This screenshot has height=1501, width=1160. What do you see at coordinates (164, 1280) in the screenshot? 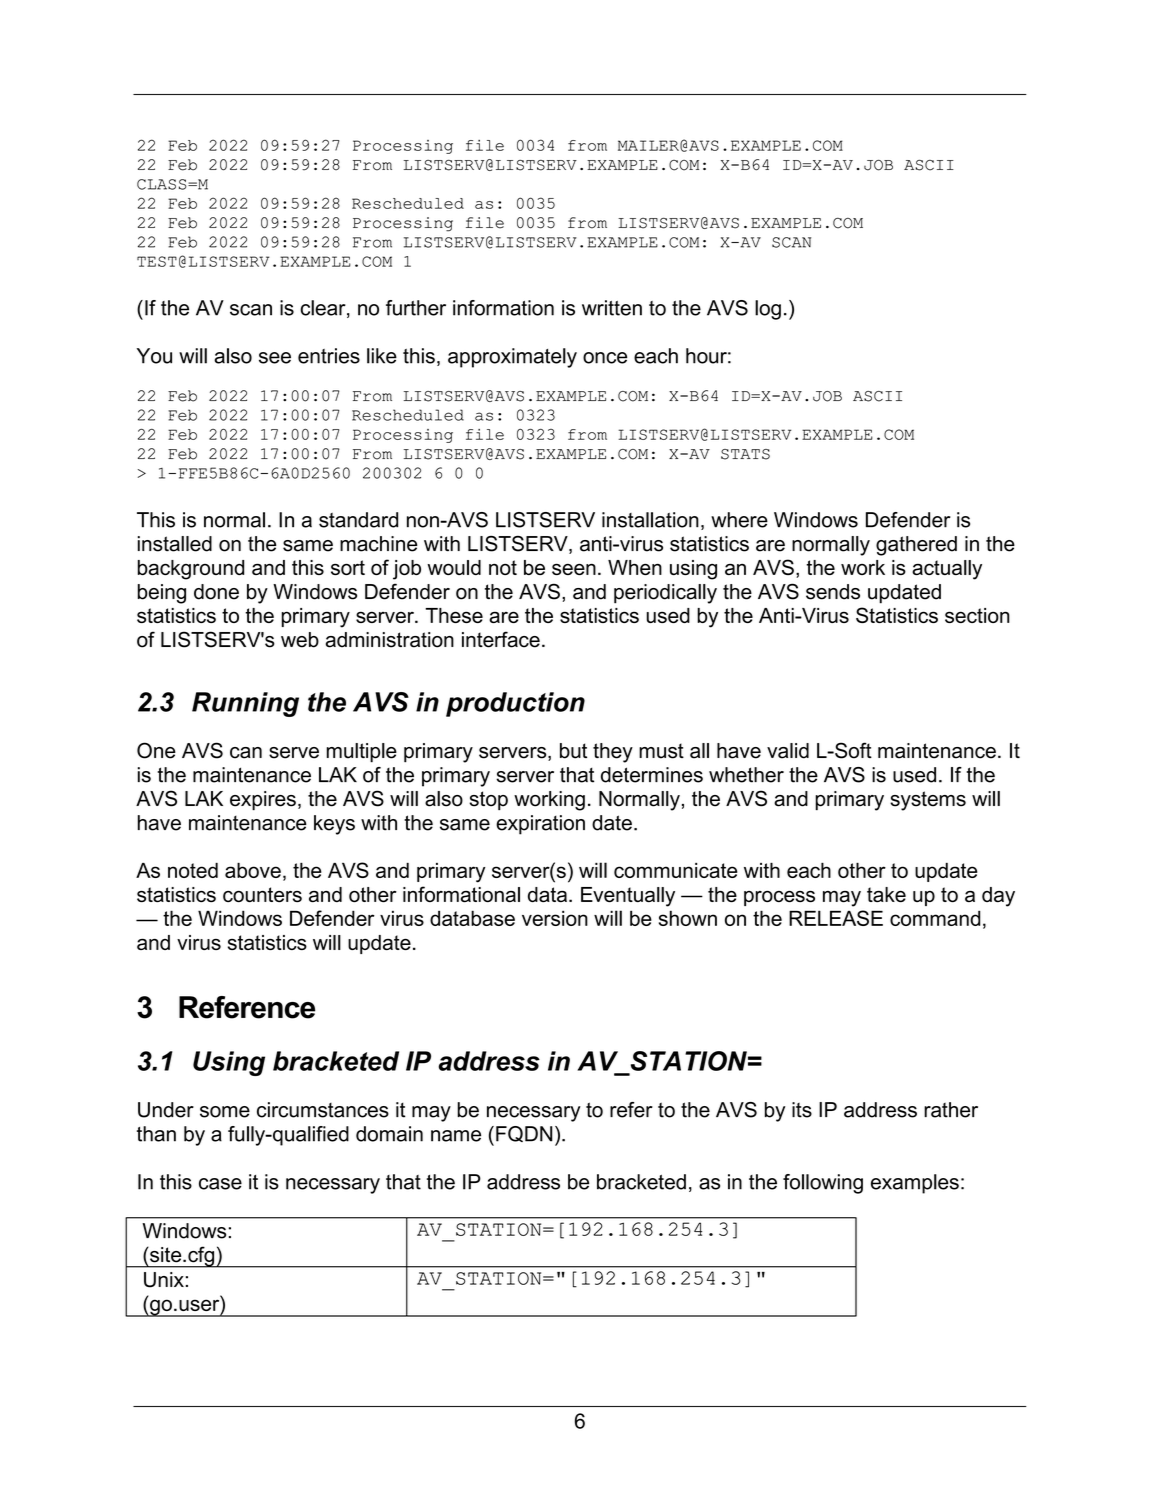
I see `Unix` at bounding box center [164, 1280].
